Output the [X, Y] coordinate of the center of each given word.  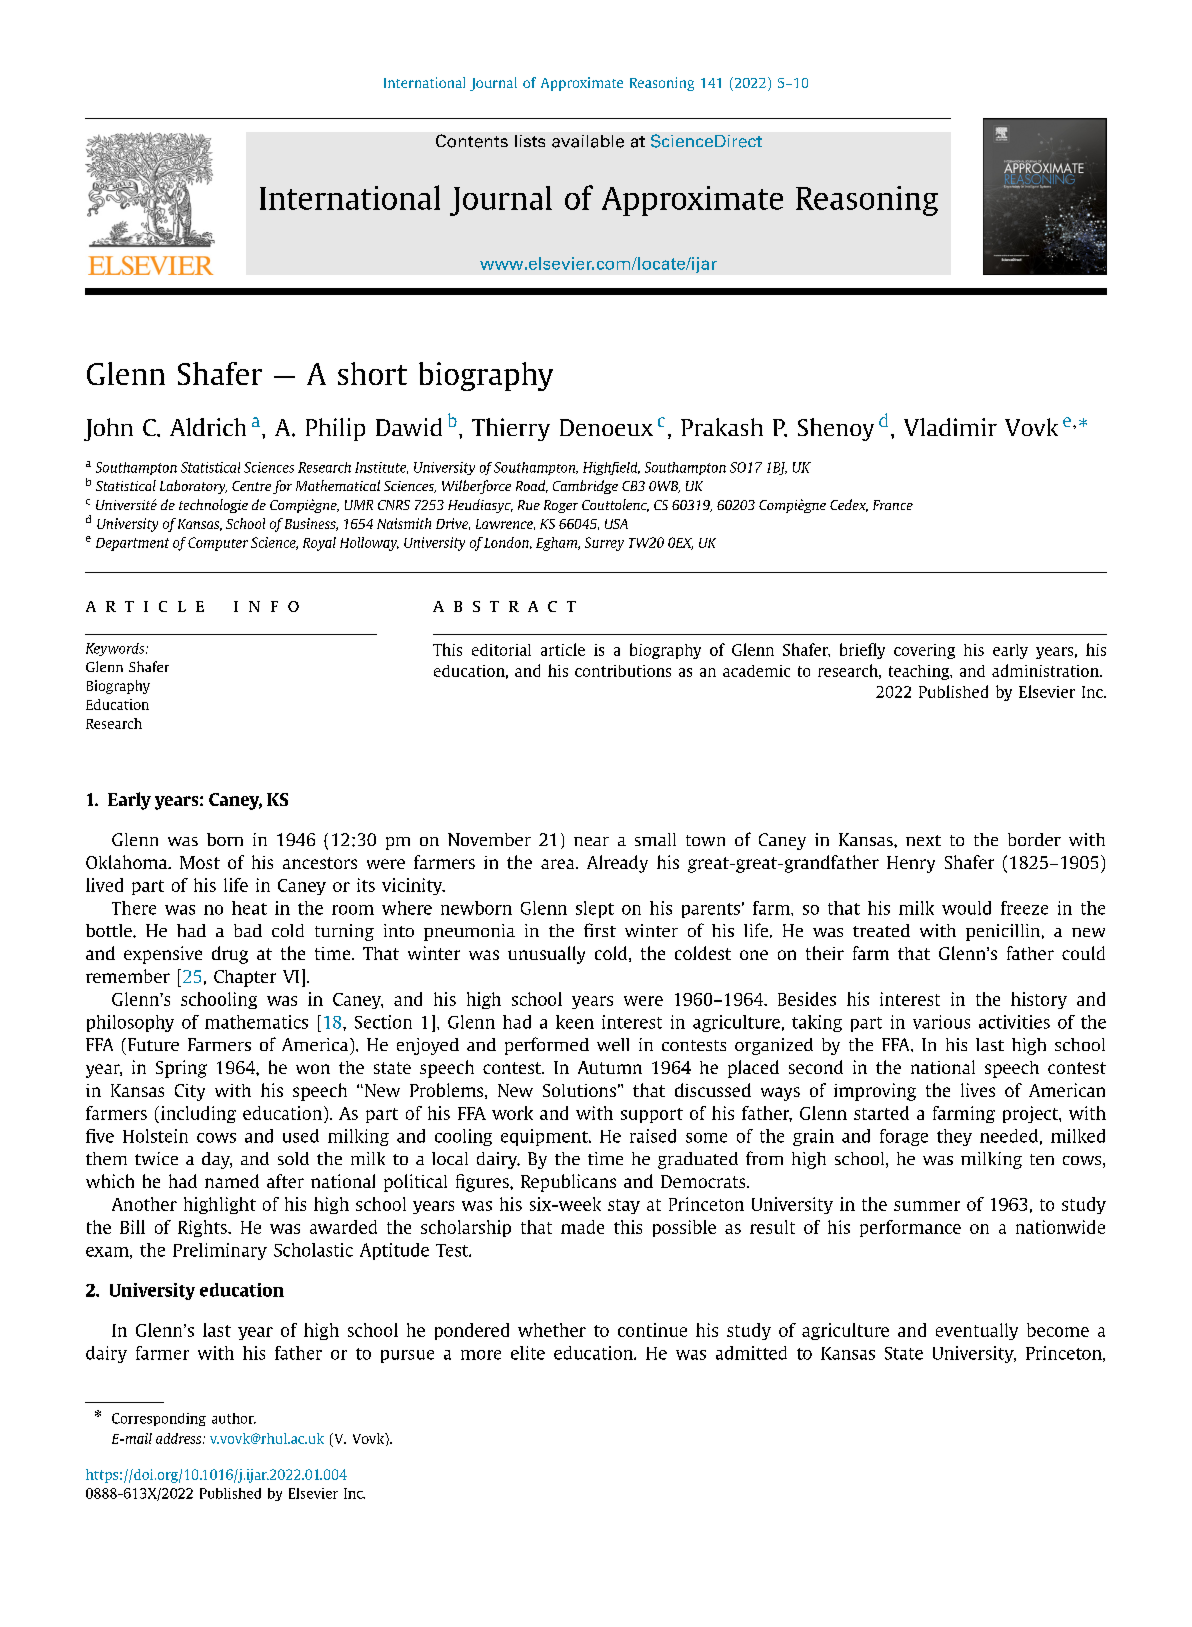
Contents [472, 141]
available [588, 141]
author [234, 1418]
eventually [977, 1331]
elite [528, 1353]
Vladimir [950, 427]
